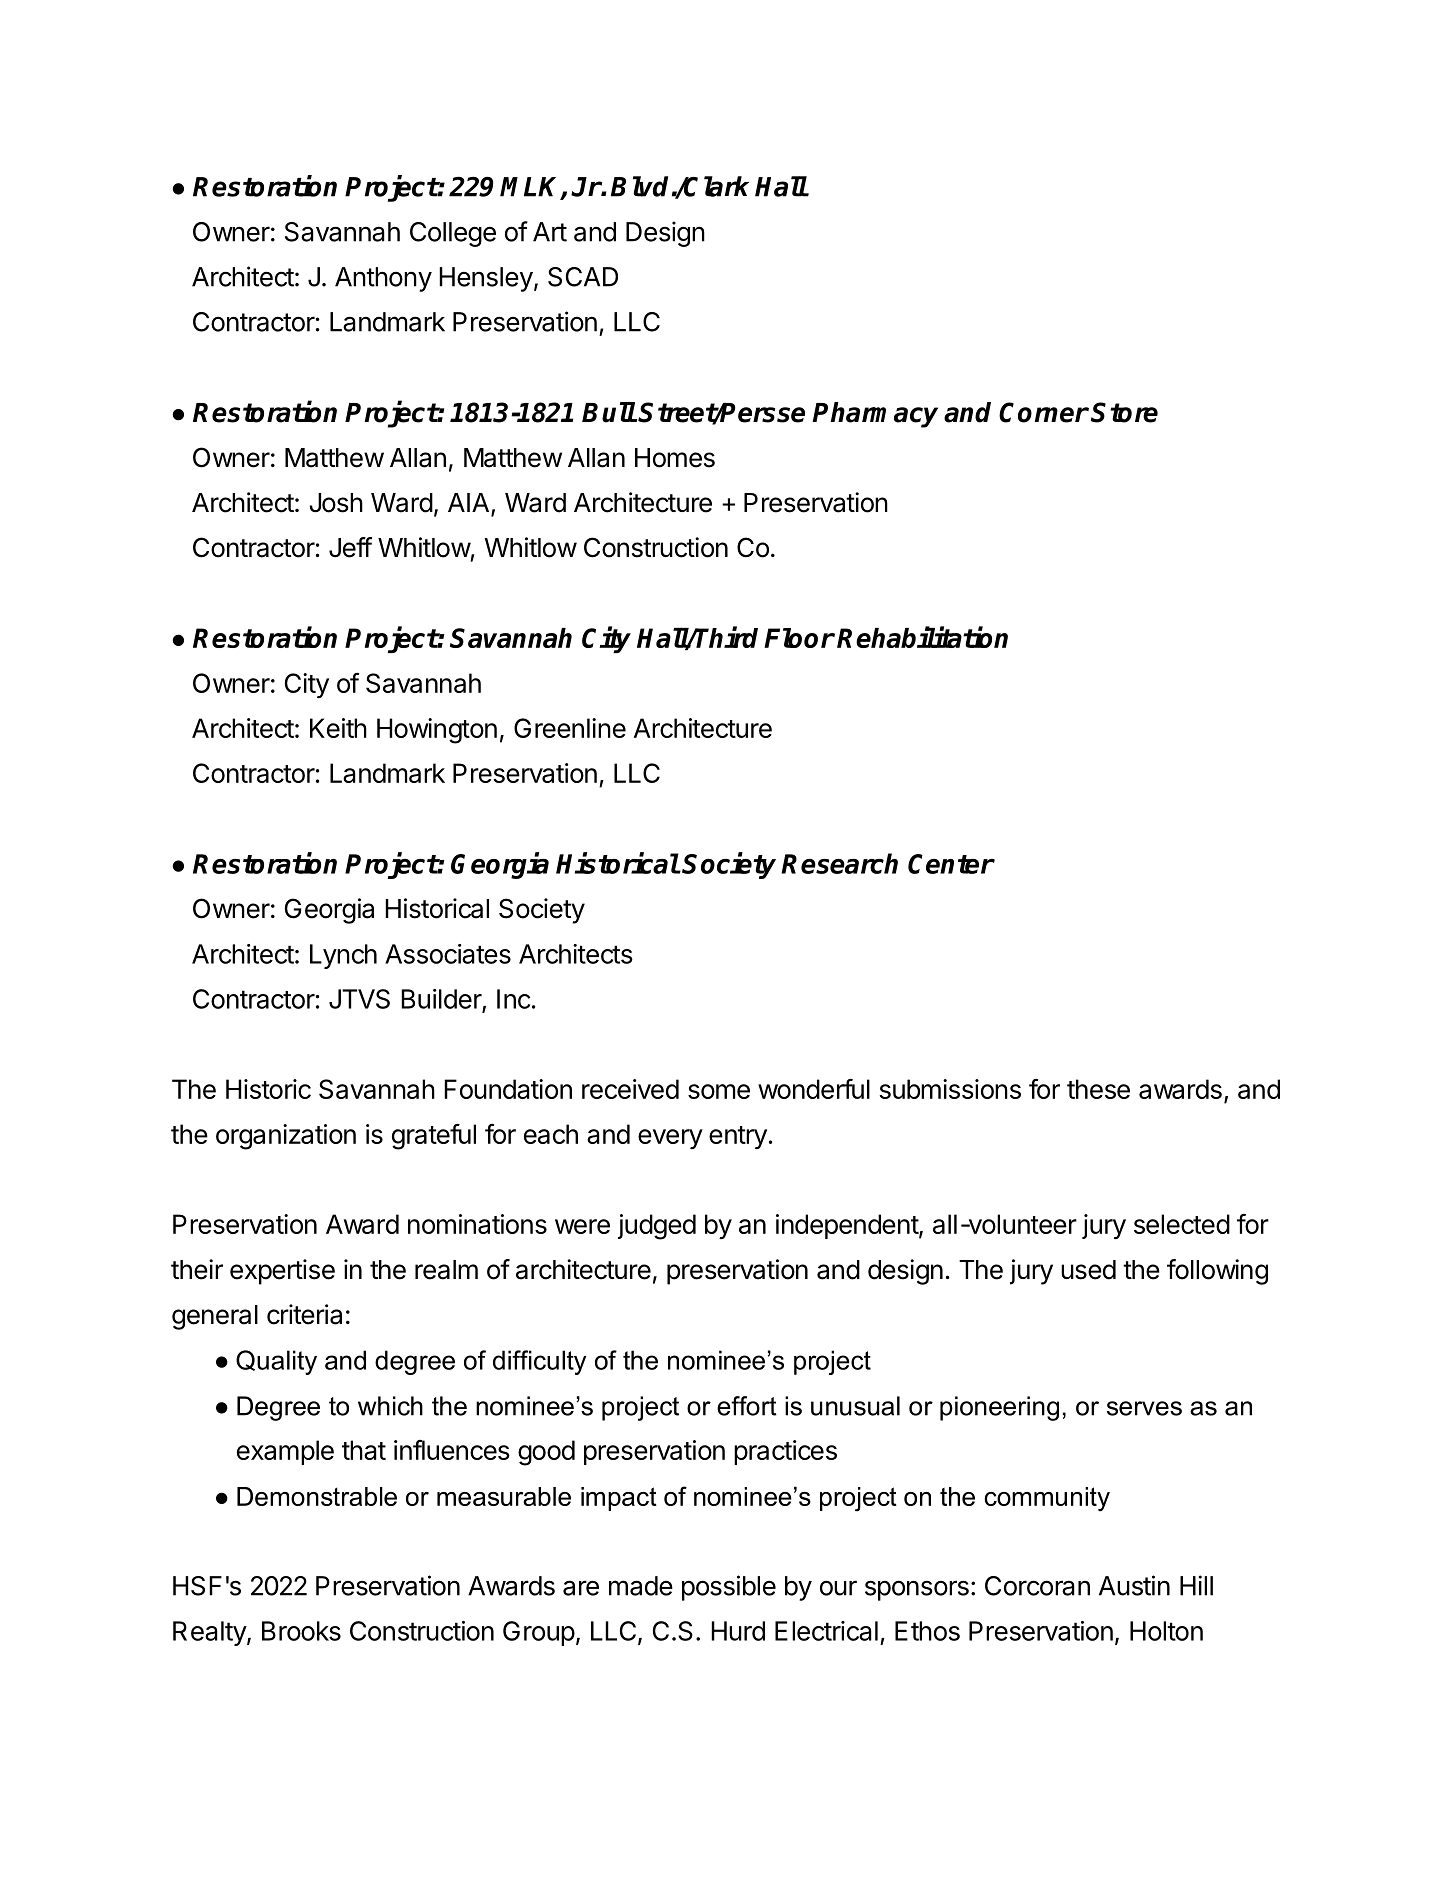 This page has width=1453, height=1881. What do you see at coordinates (1124, 412) in the page?
I see `Store` at bounding box center [1124, 412].
